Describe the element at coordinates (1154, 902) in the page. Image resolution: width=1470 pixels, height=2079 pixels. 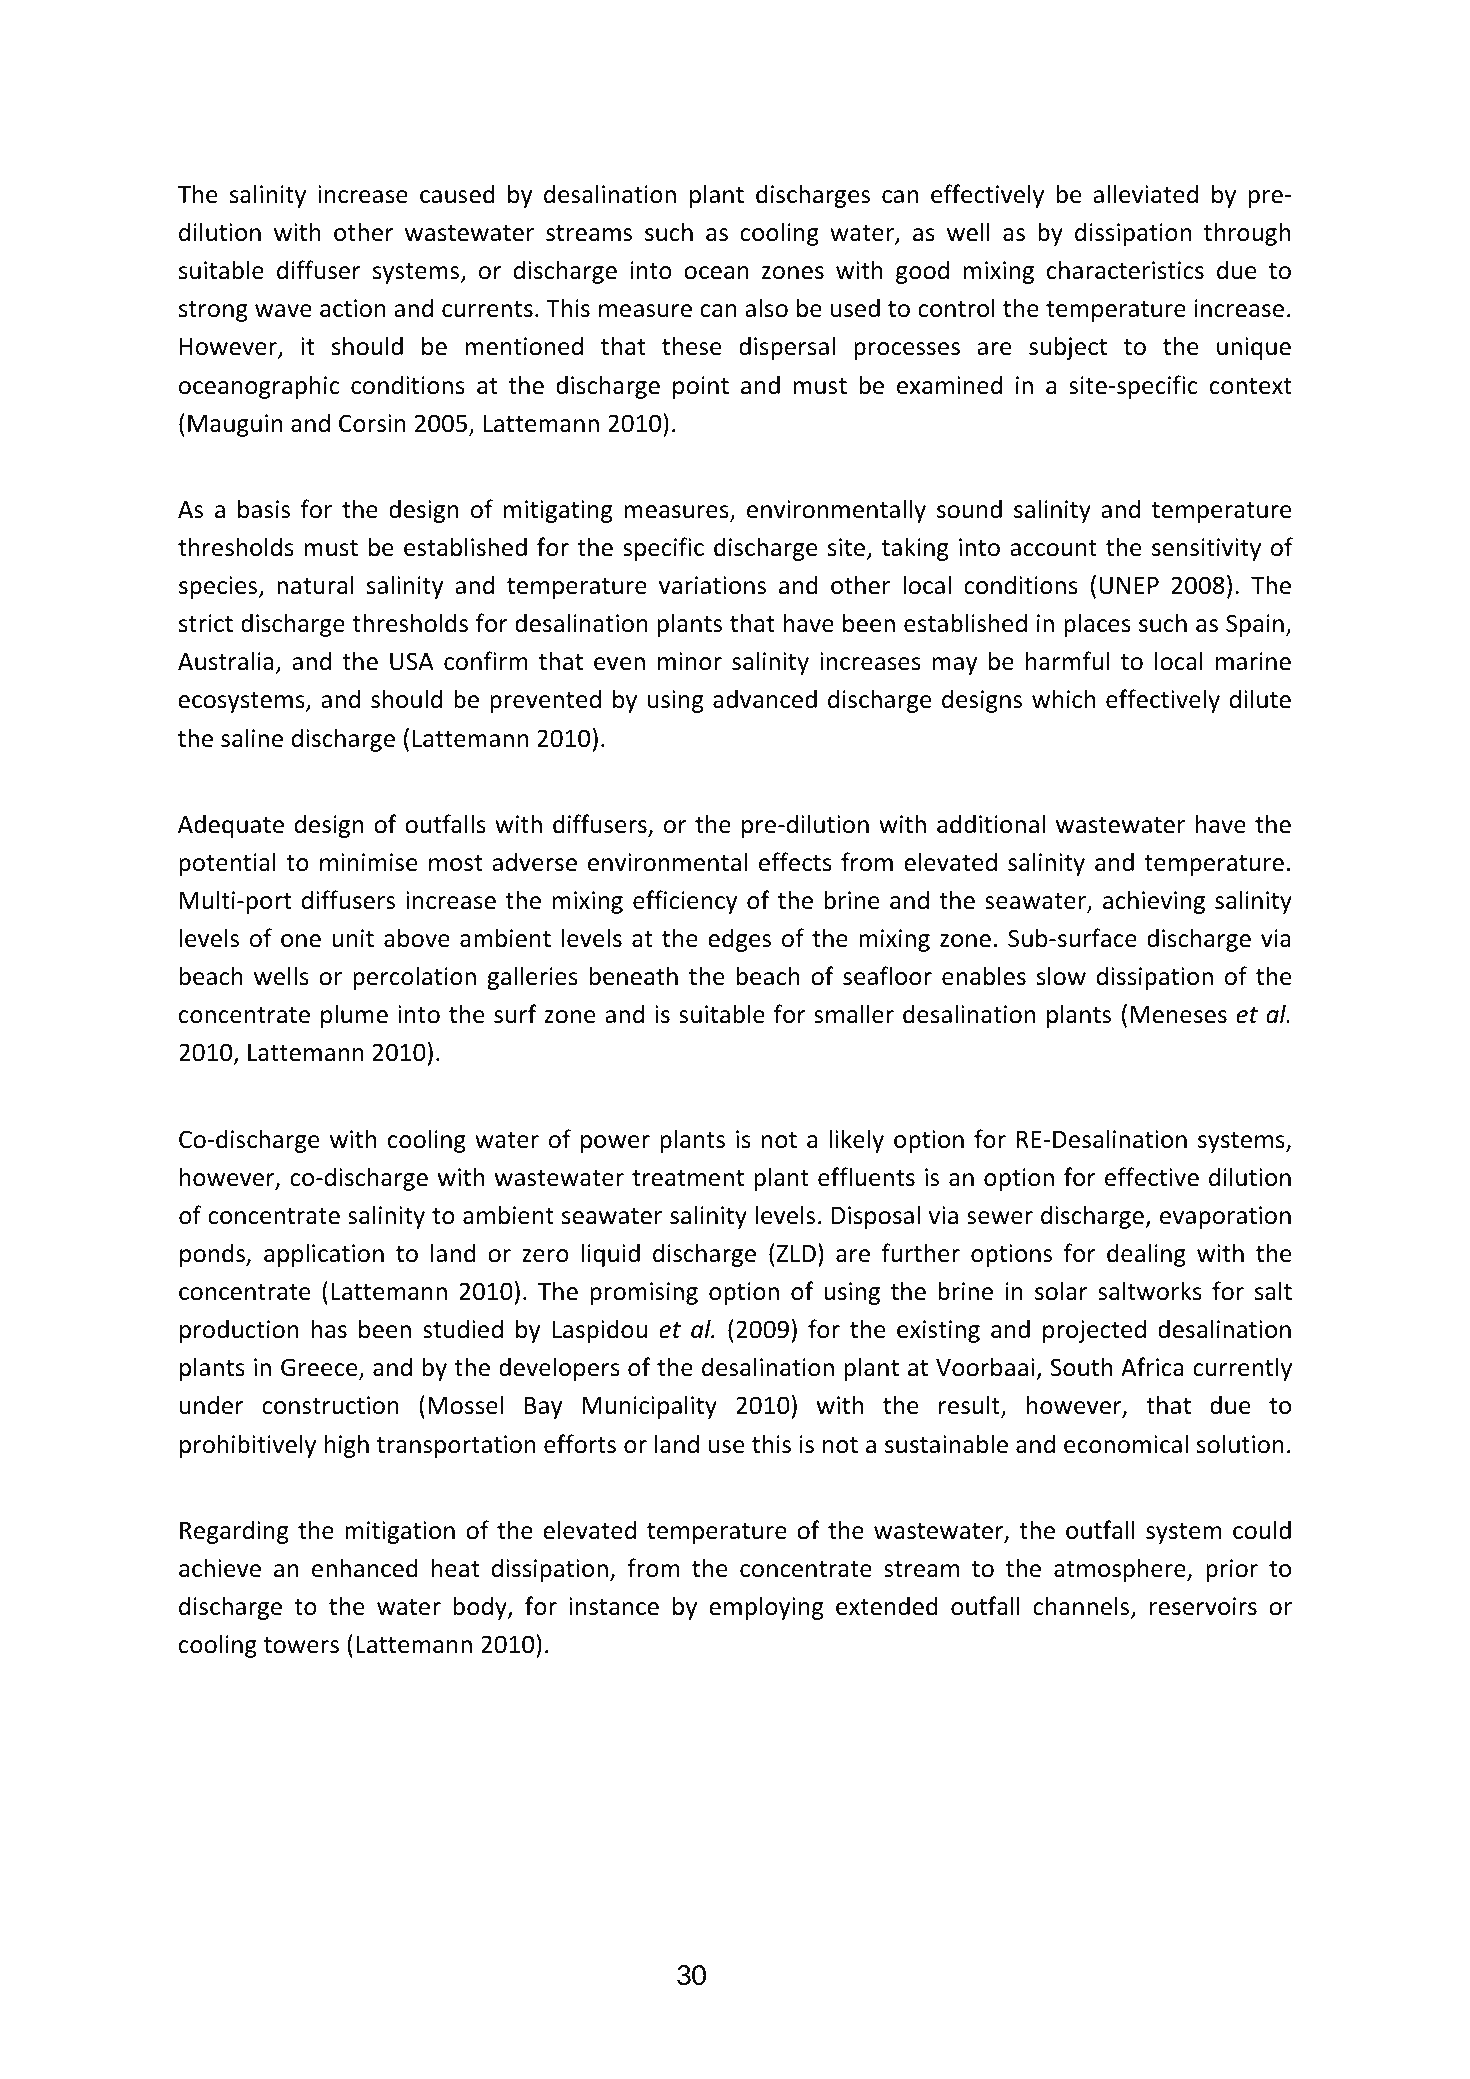
I see `achieving` at that location.
